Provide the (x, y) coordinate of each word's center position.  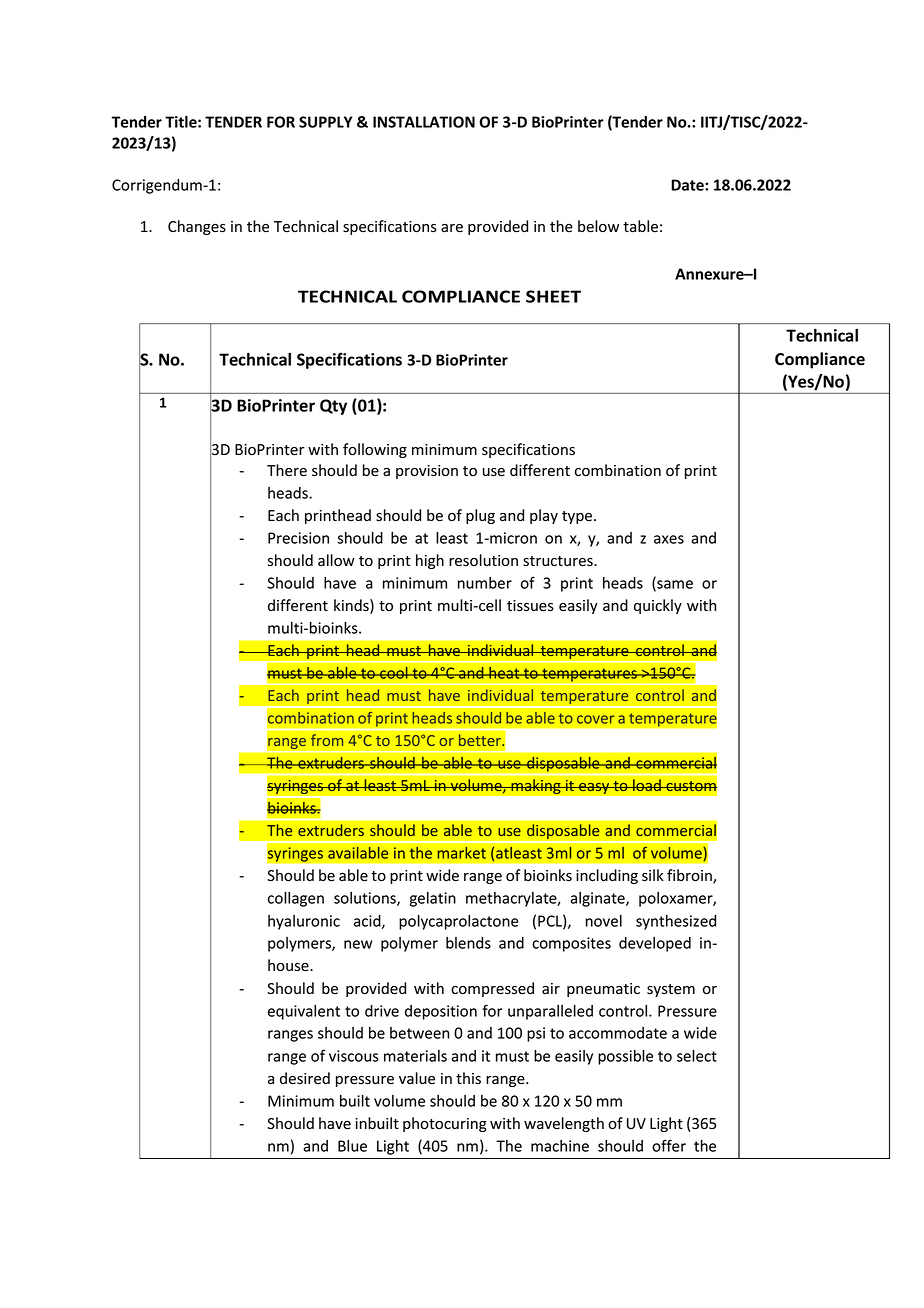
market (462, 853)
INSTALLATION (424, 122)
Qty (333, 407)
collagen (296, 899)
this (468, 1078)
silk (653, 875)
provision (427, 472)
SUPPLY (325, 122)
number (485, 583)
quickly (658, 606)
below (598, 226)
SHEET (553, 296)
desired (305, 1078)
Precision (298, 538)
